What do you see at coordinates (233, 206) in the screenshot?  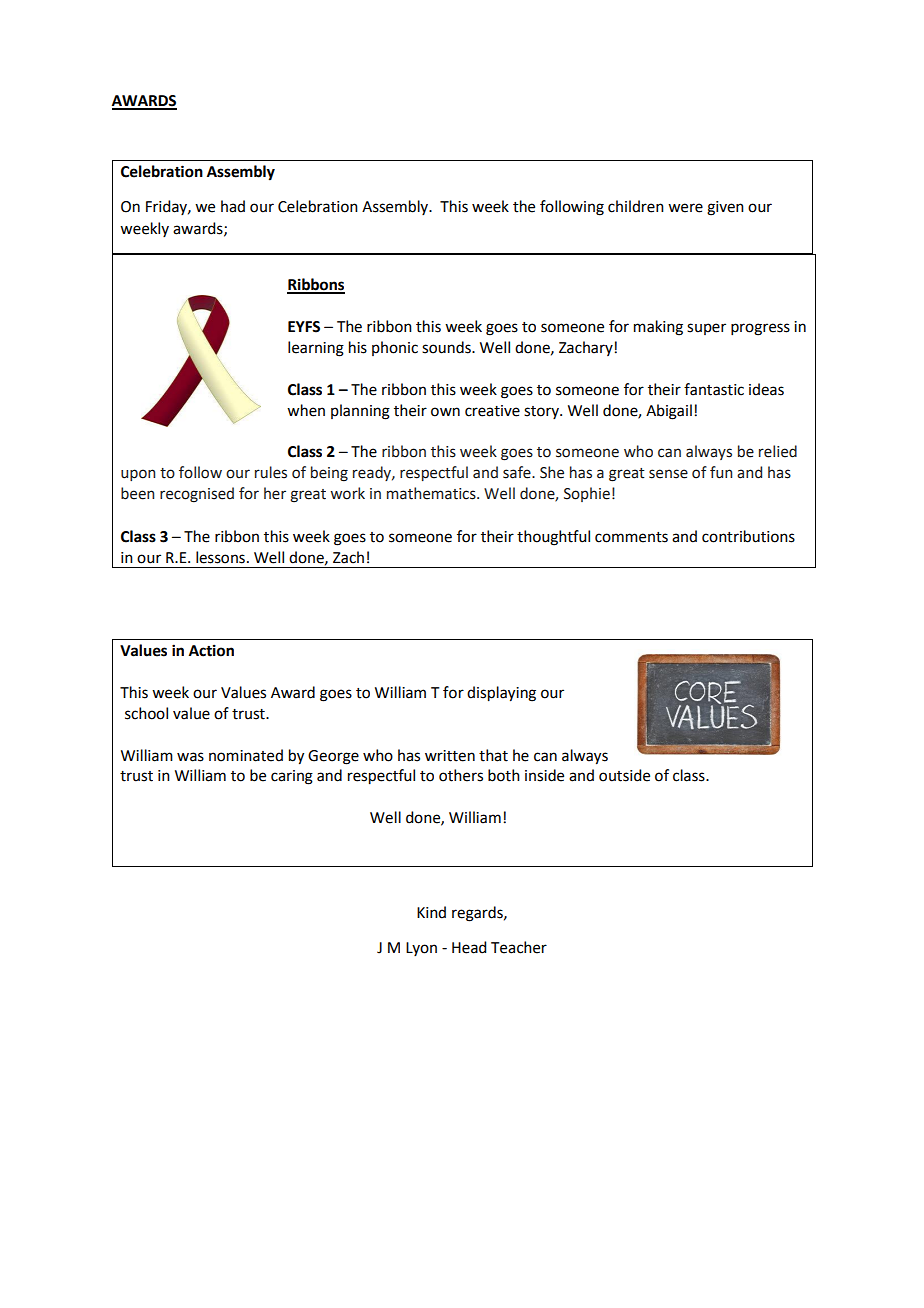 I see `had` at bounding box center [233, 206].
